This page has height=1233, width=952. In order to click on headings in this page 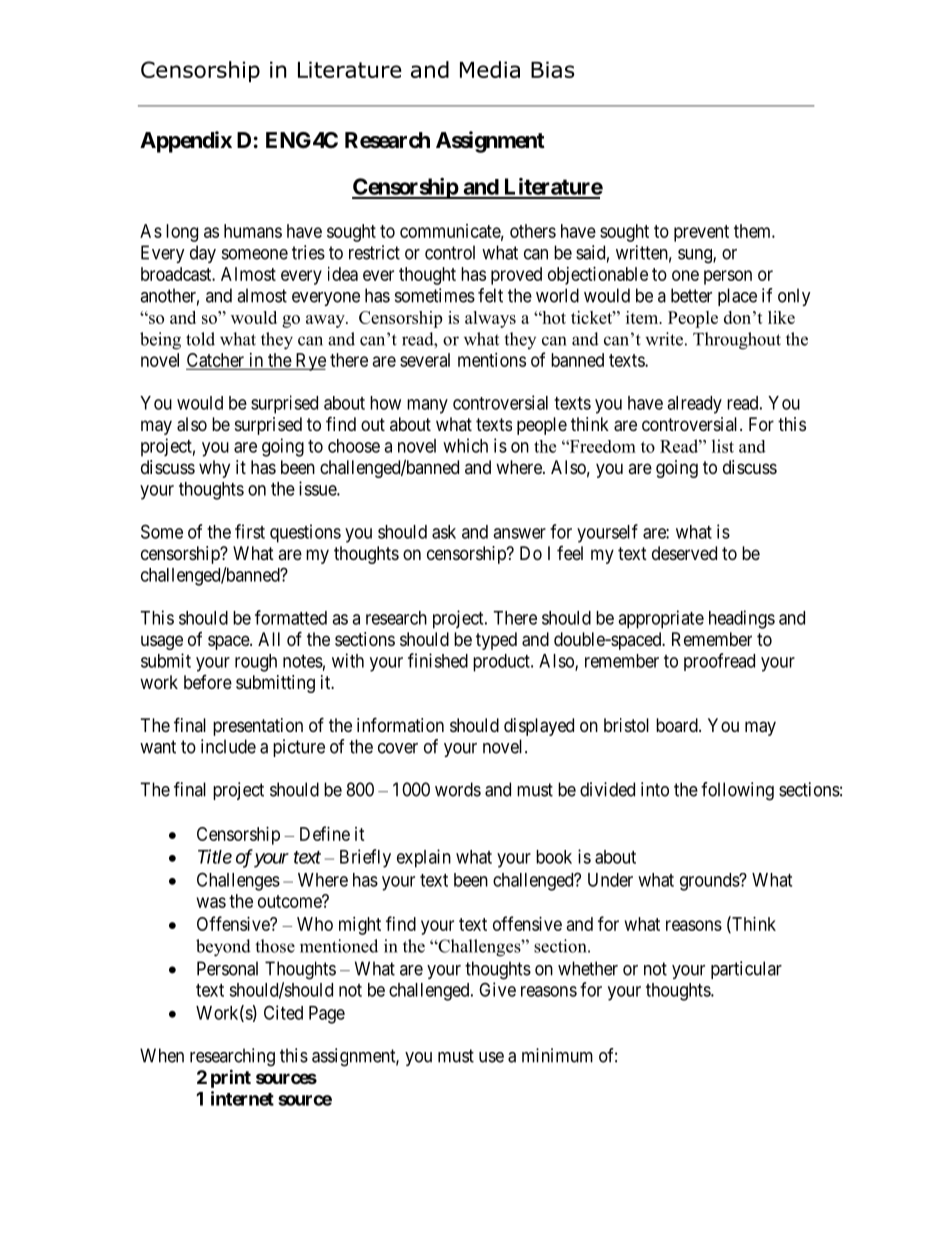, I will do `click(742, 619)`.
